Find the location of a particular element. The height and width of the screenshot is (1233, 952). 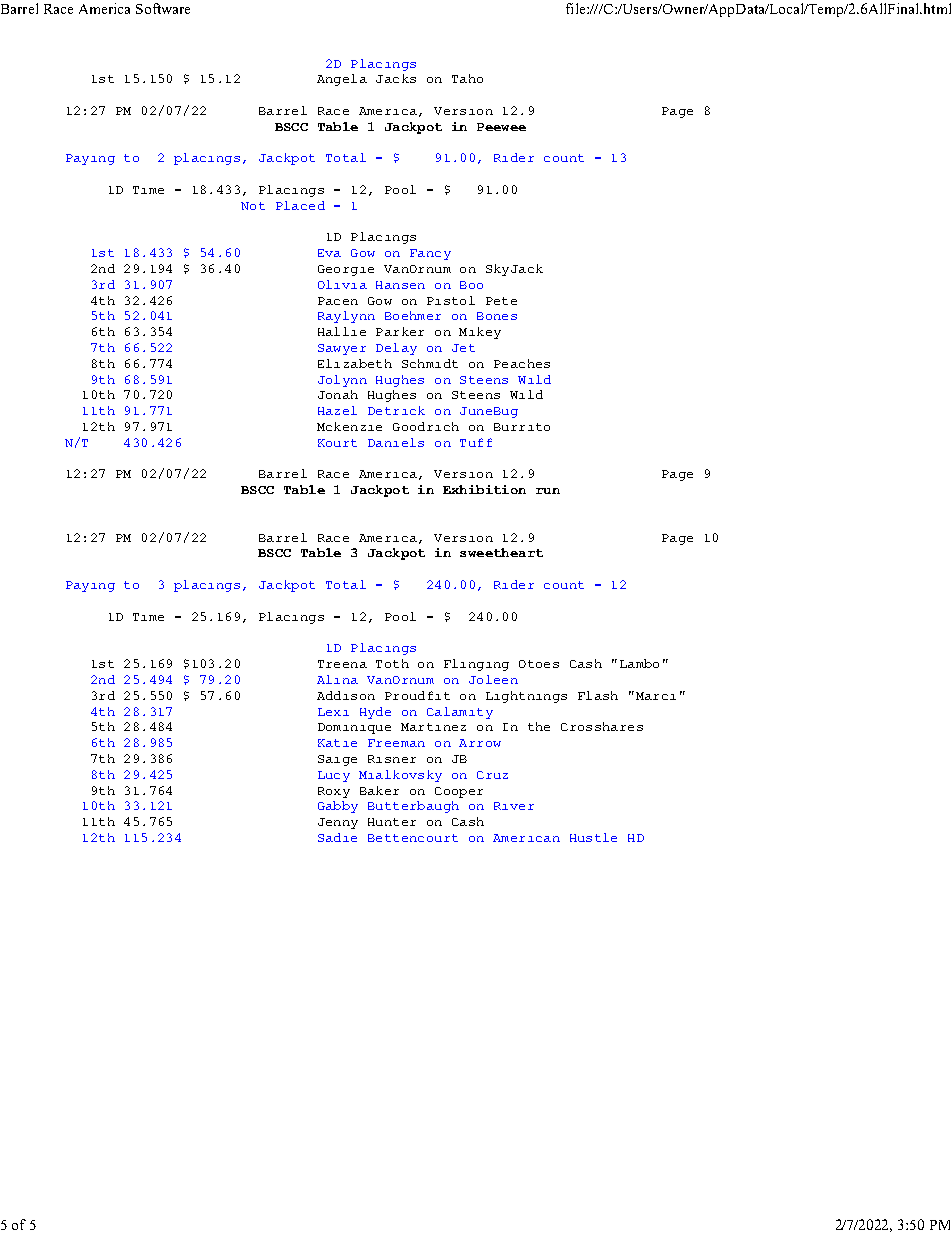

Roxy is located at coordinates (334, 792).
